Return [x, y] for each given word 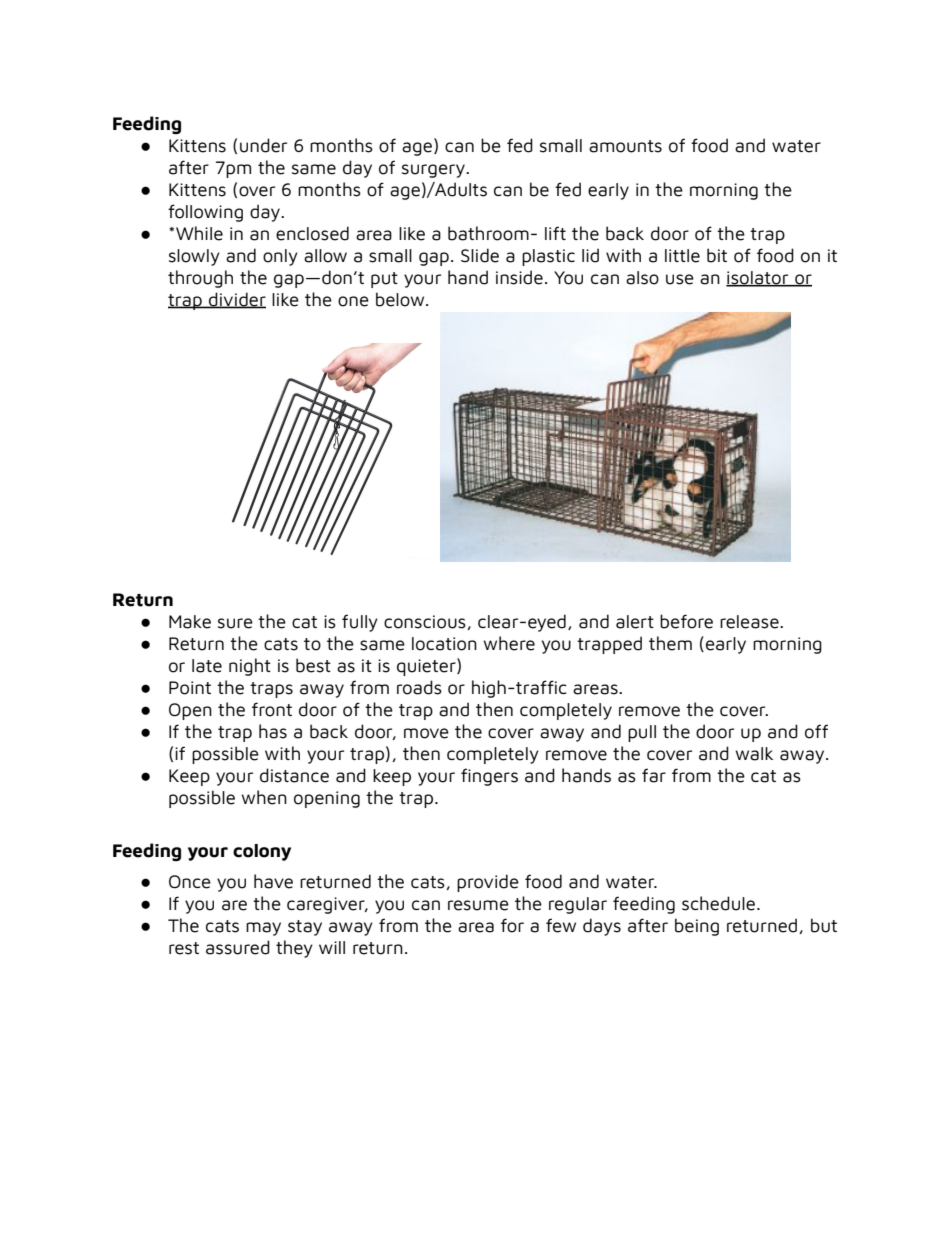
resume [478, 905]
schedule [720, 903]
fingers [489, 777]
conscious [426, 622]
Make [190, 622]
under [263, 145]
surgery [434, 171]
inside [519, 277]
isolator [758, 279]
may [263, 929]
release [750, 622]
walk [754, 754]
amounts [625, 146]
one [353, 301]
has [273, 731]
